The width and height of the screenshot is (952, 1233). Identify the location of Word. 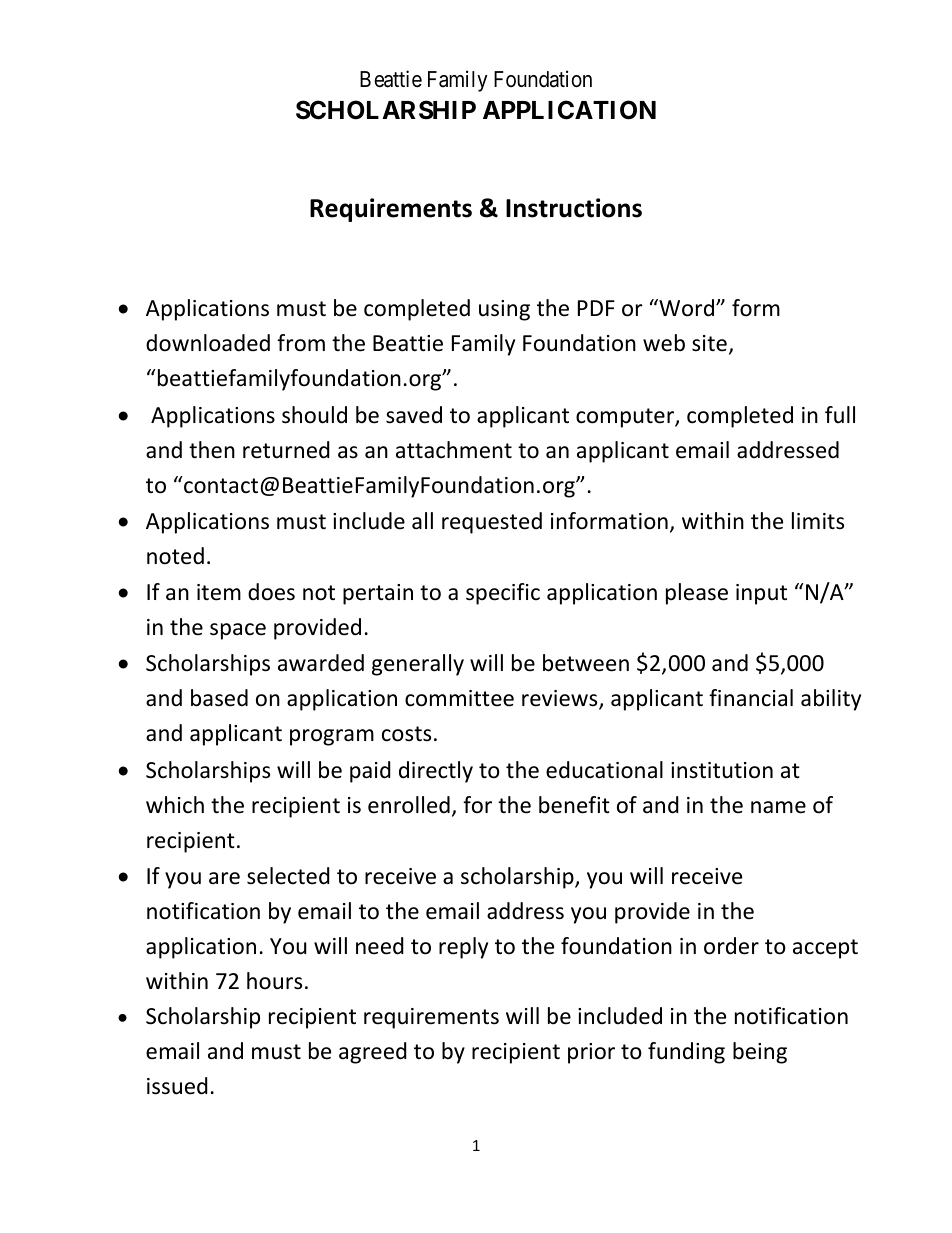
(687, 308).
